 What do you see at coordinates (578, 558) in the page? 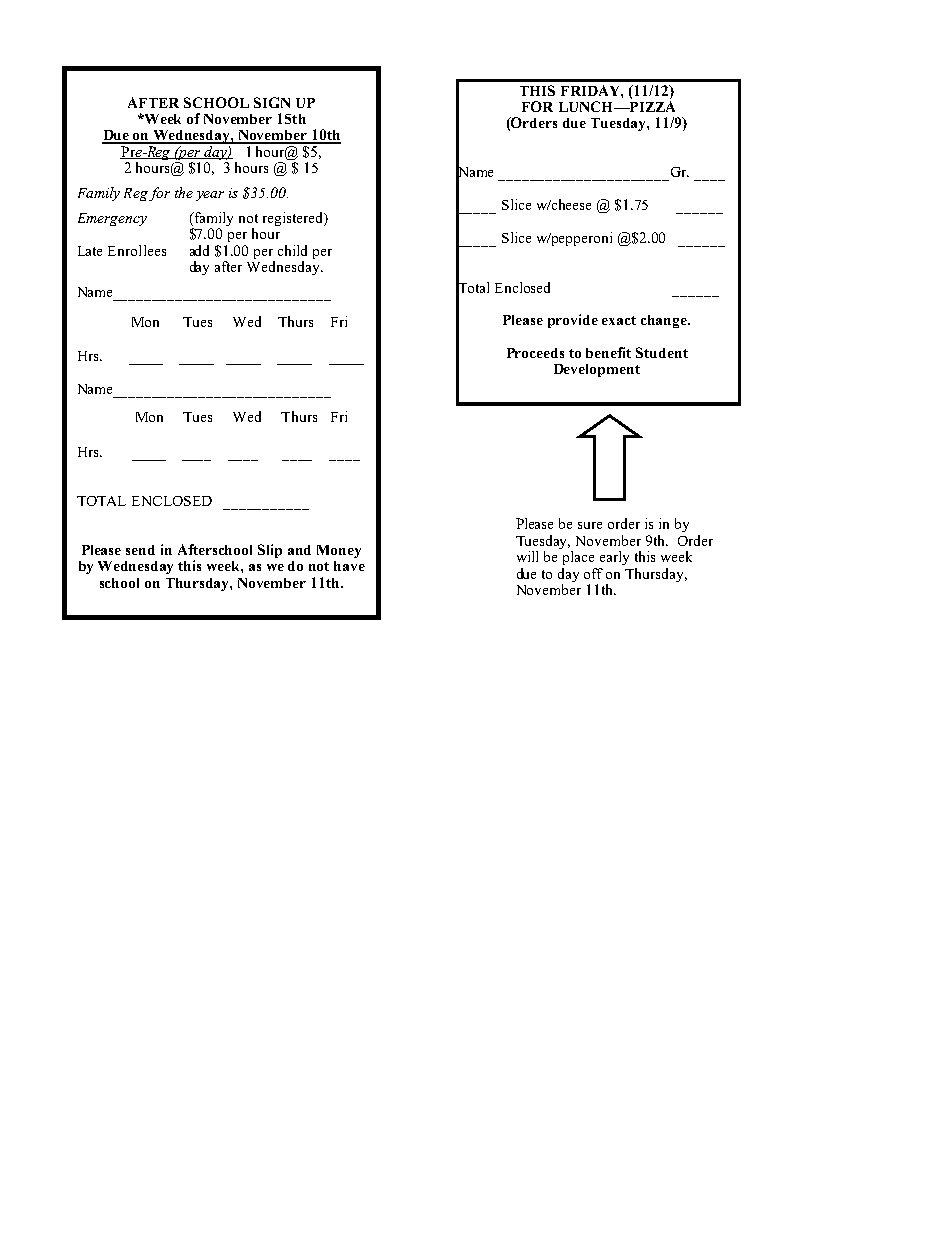
I see `place` at bounding box center [578, 558].
